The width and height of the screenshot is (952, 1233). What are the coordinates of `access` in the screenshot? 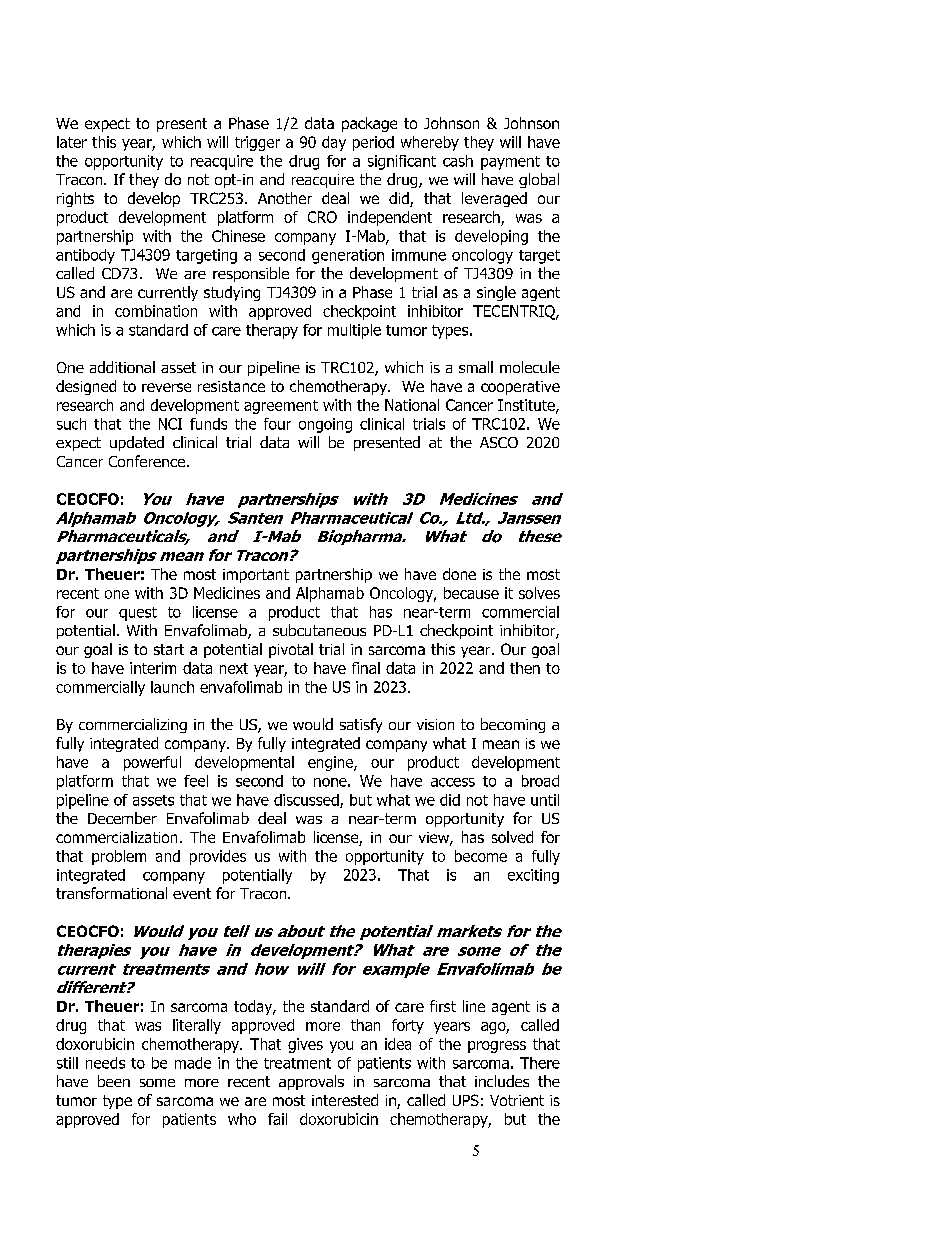 It's located at (453, 782).
